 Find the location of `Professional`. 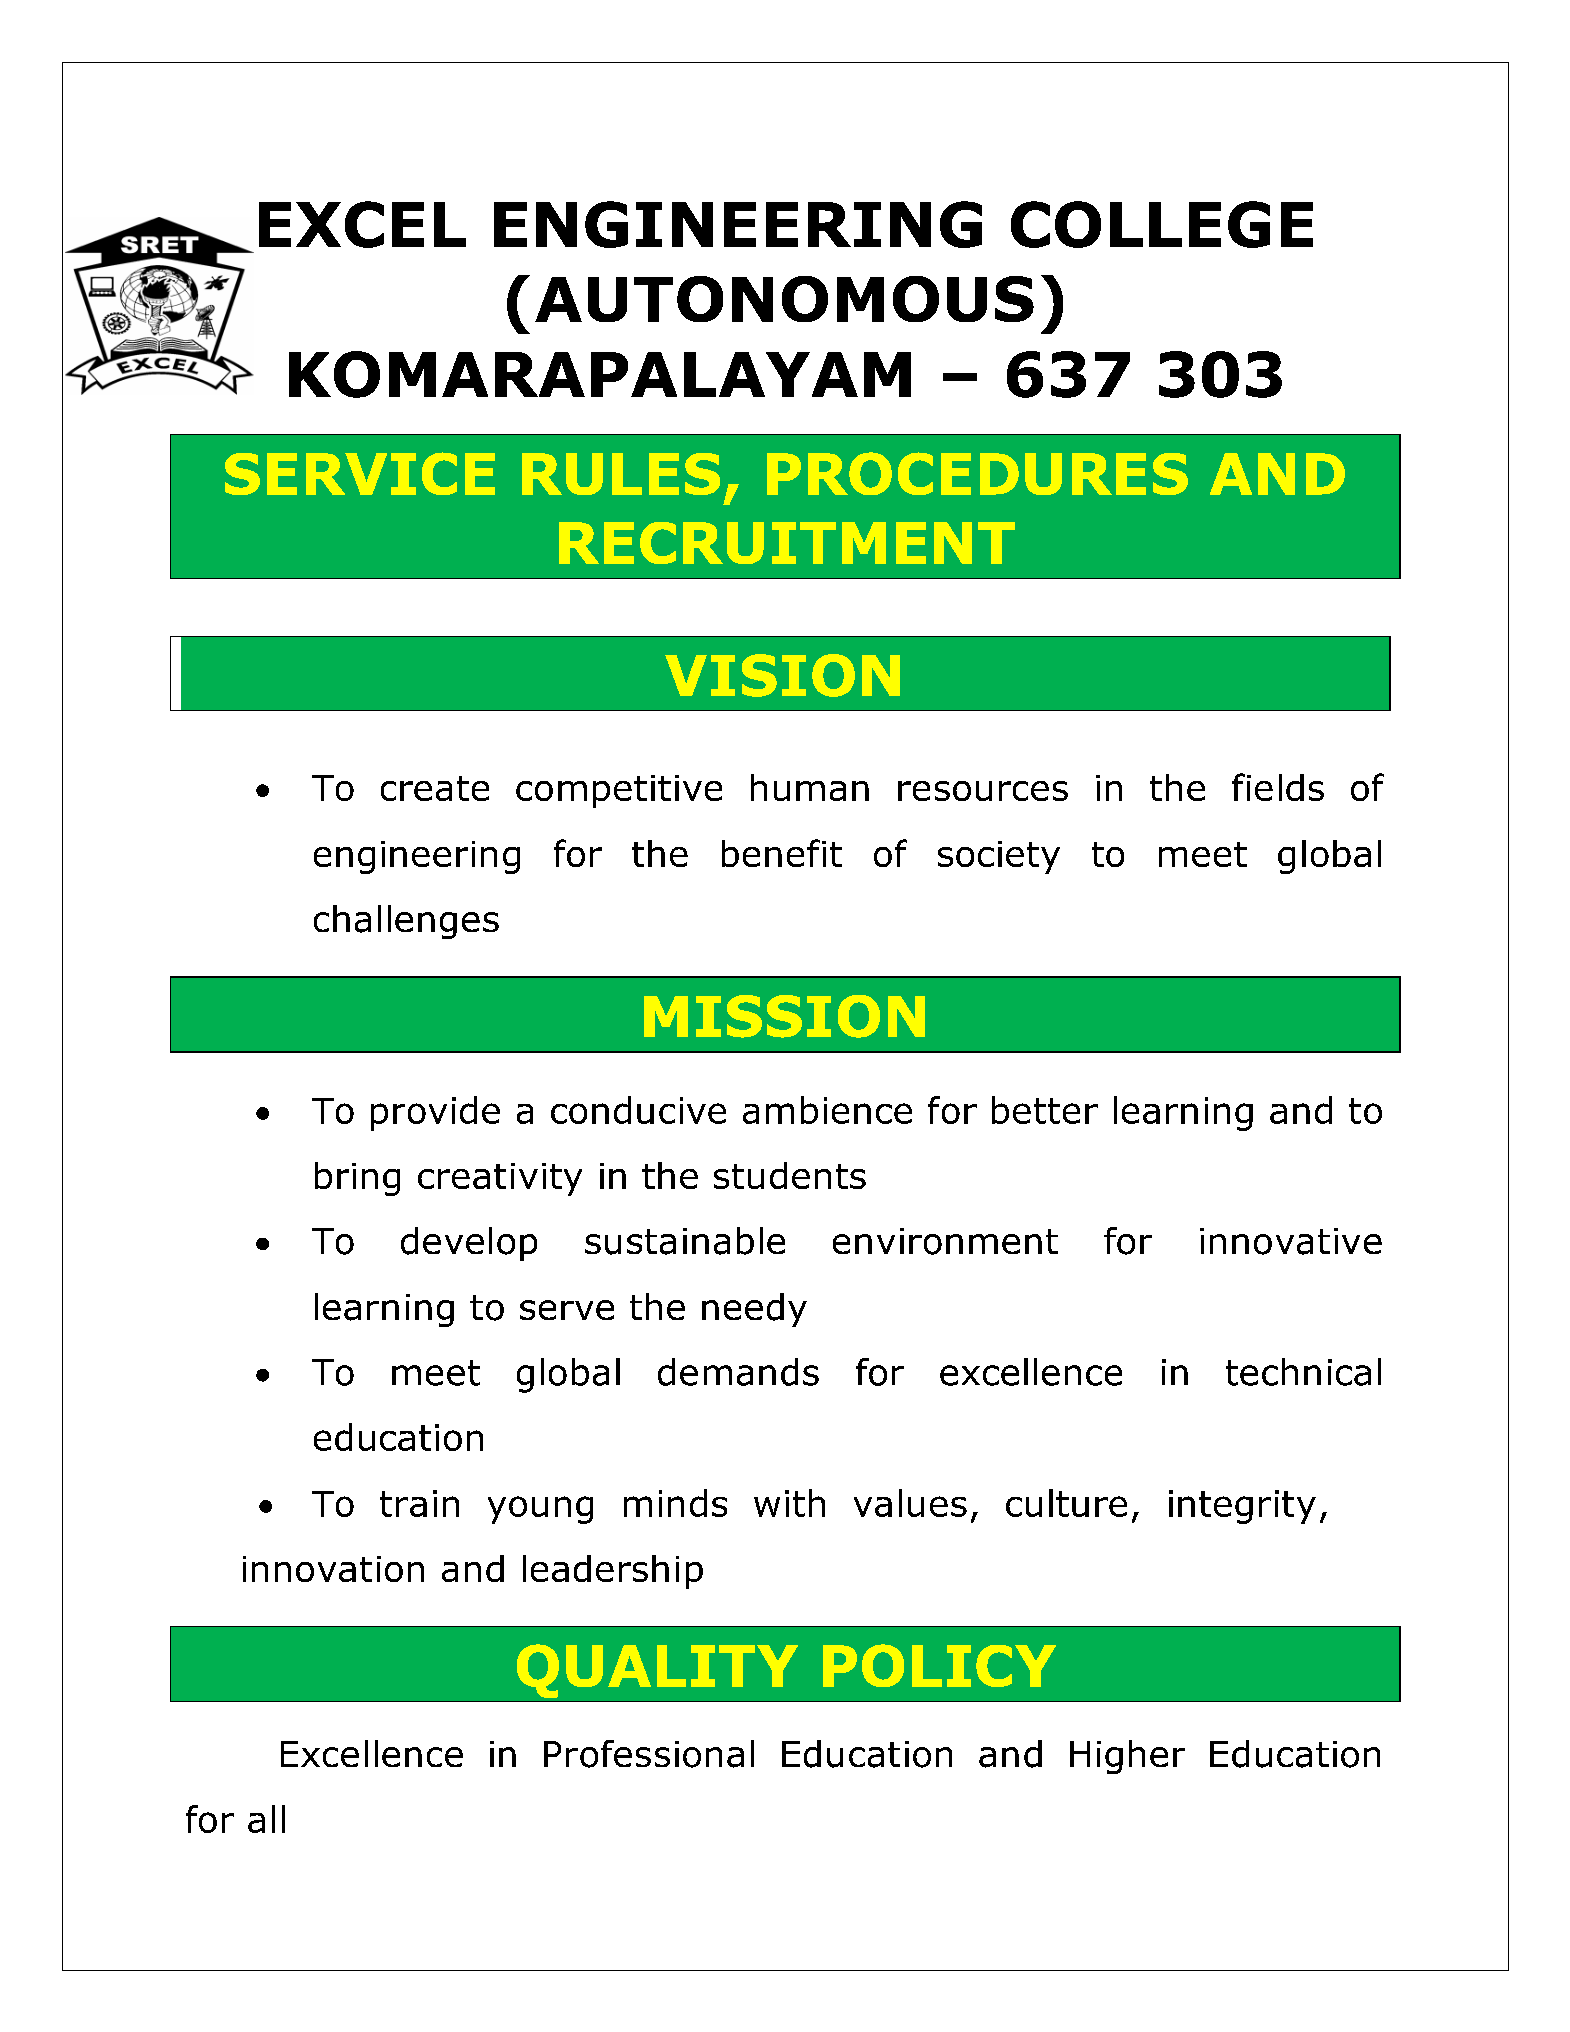

Professional is located at coordinates (649, 1754).
